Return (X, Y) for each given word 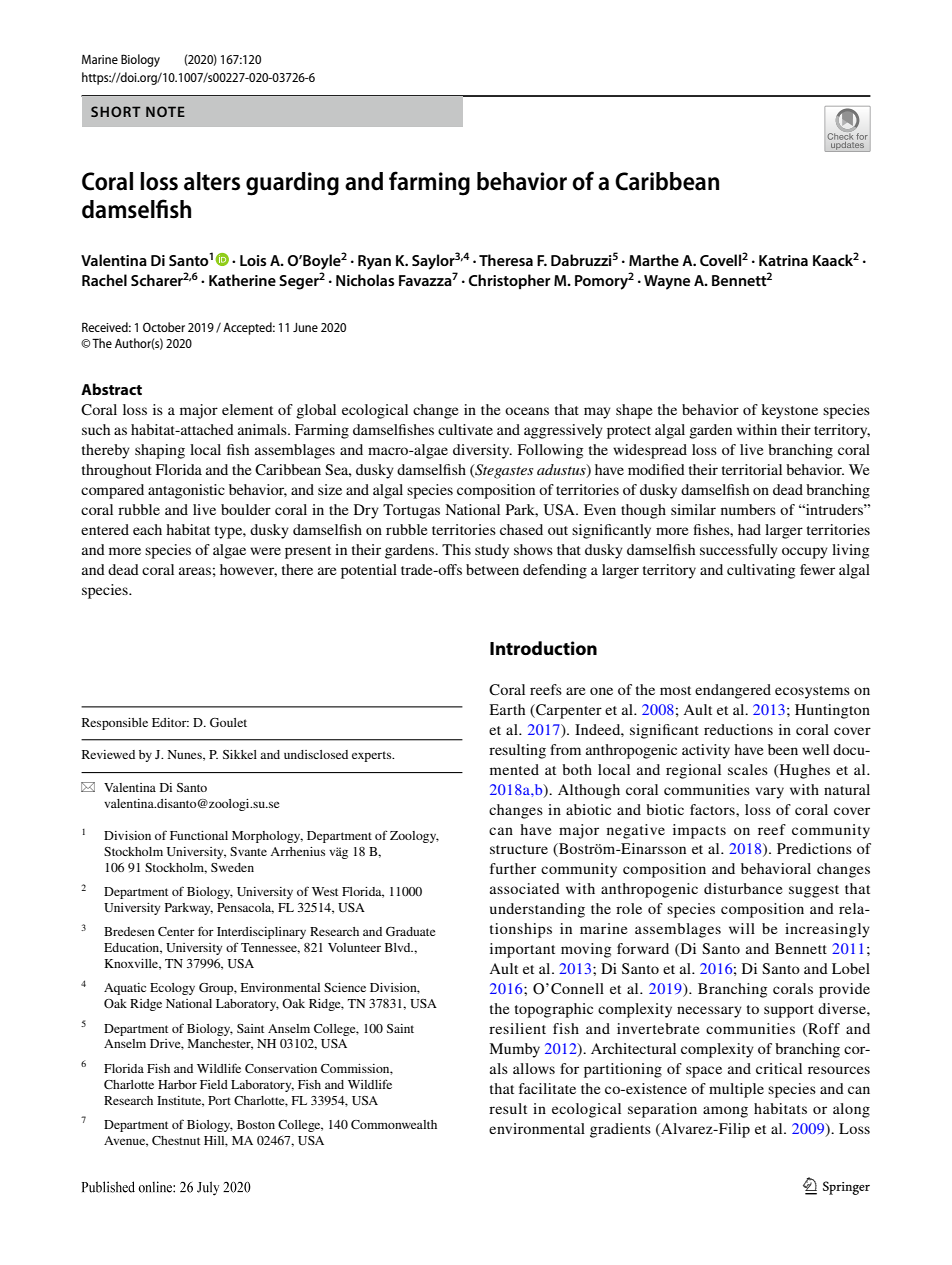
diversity (482, 451)
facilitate (547, 1088)
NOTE (165, 111)
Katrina (783, 260)
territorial (752, 469)
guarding (292, 184)
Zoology (414, 837)
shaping (160, 451)
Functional (199, 835)
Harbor (177, 1084)
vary (770, 793)
